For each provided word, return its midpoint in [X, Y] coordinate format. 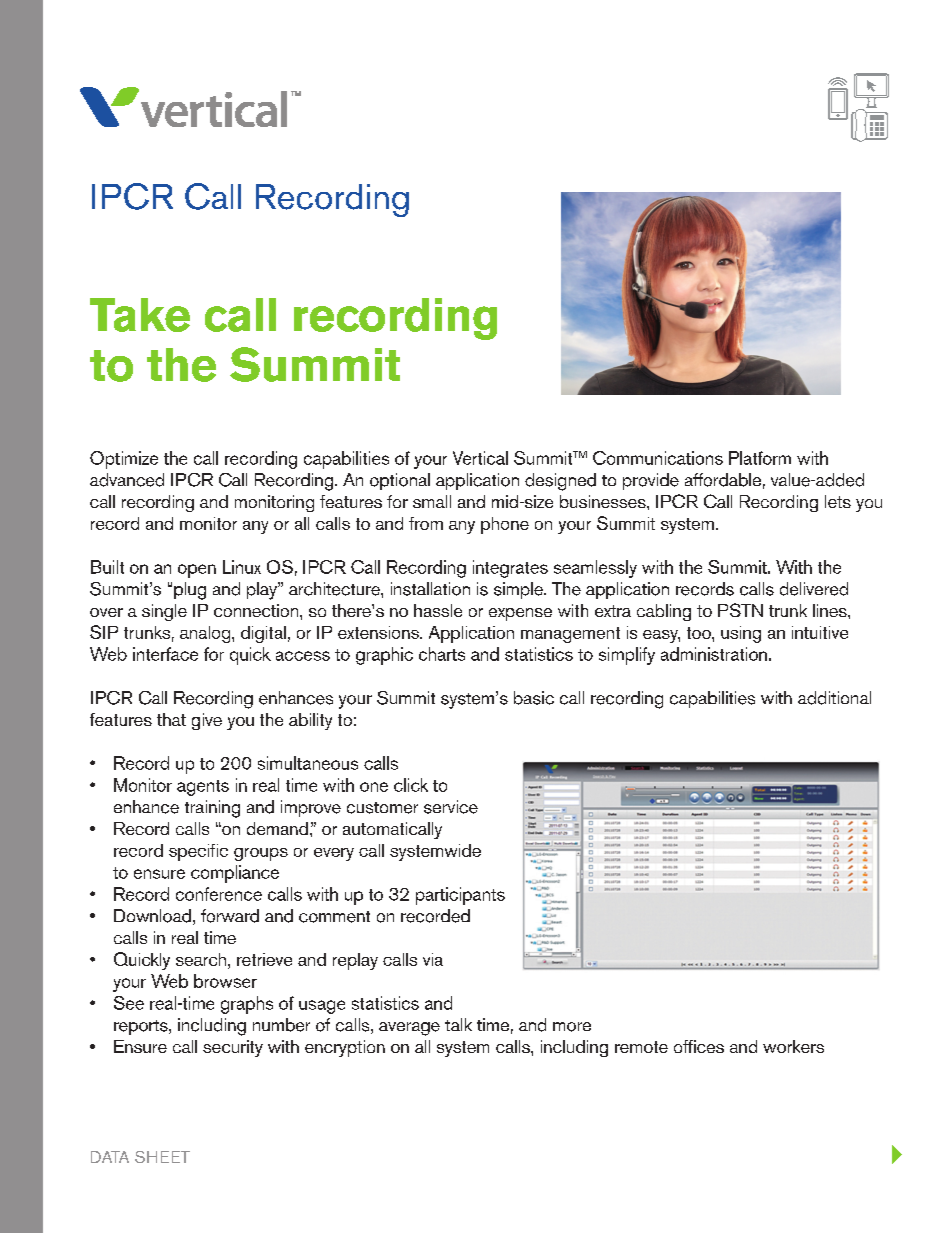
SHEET [162, 1157]
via [433, 959]
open [197, 571]
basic [534, 698]
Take [140, 315]
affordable [723, 480]
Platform [760, 458]
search [201, 959]
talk [458, 1024]
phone [505, 525]
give [207, 721]
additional [834, 698]
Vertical [480, 458]
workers [793, 1046]
